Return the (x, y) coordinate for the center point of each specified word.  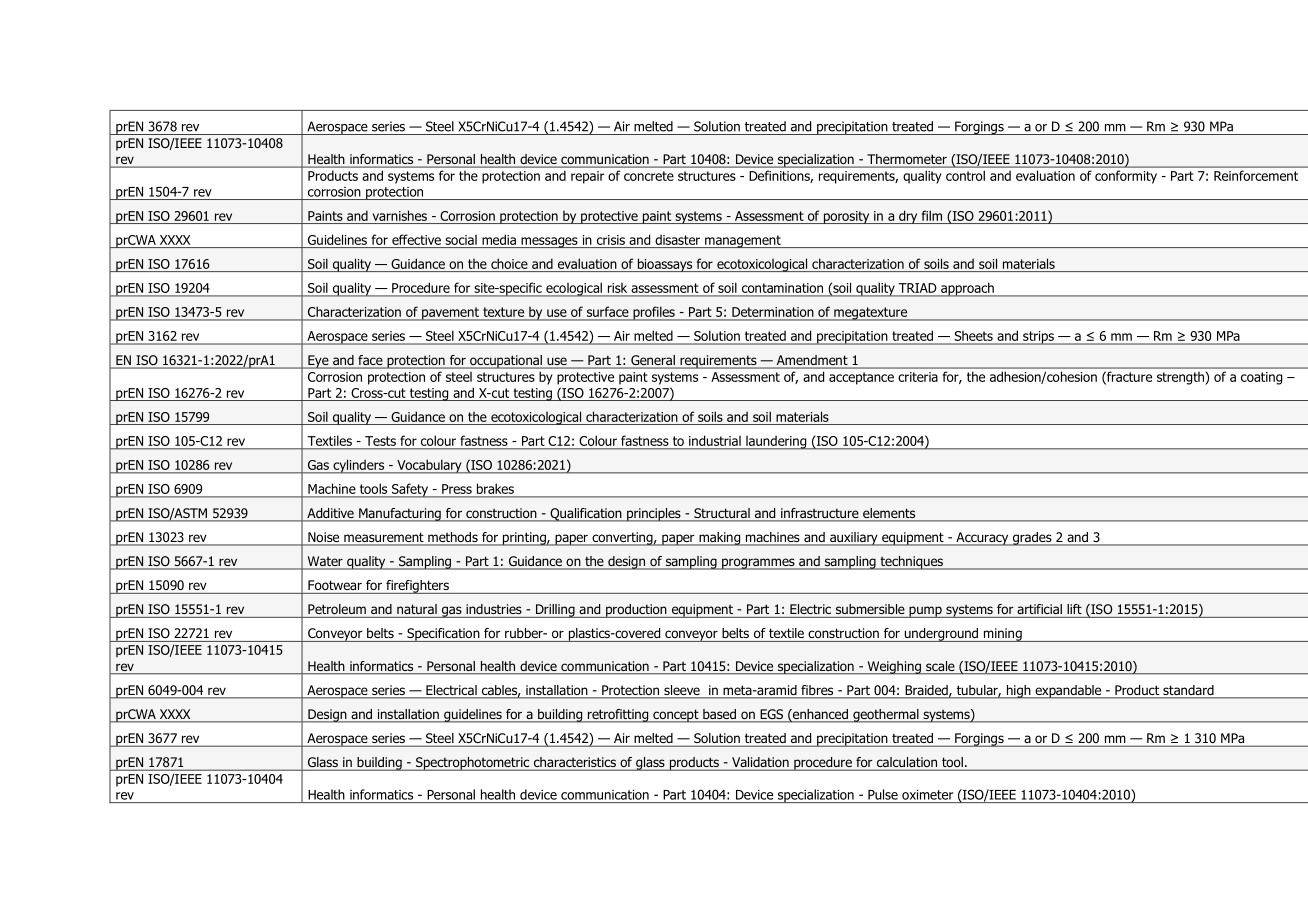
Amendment (812, 361)
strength (1180, 378)
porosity (846, 217)
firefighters (417, 587)
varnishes (400, 215)
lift (1074, 609)
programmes (758, 564)
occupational (506, 362)
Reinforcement (1256, 176)
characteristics (574, 763)
